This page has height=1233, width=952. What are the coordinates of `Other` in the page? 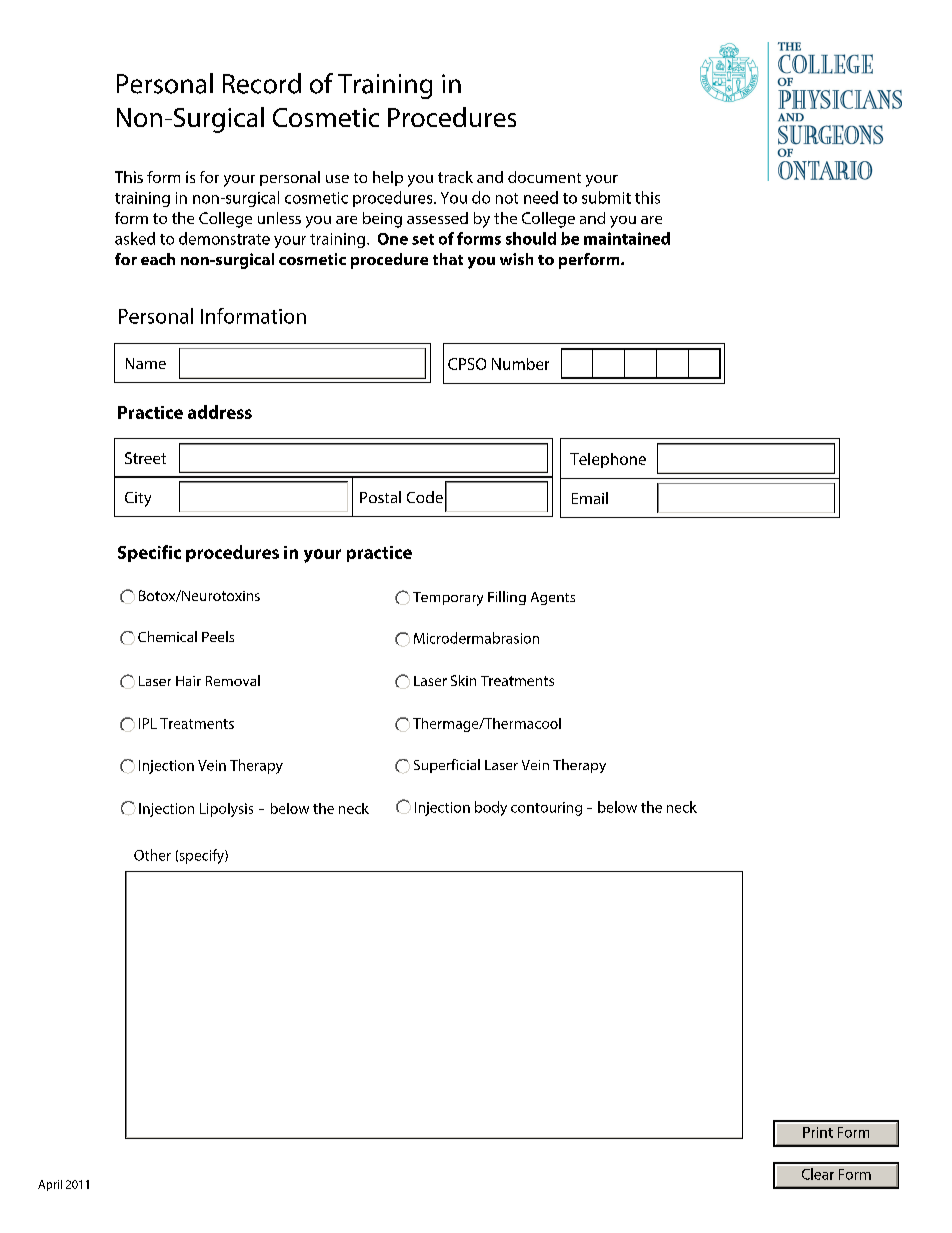 It's located at (152, 855).
